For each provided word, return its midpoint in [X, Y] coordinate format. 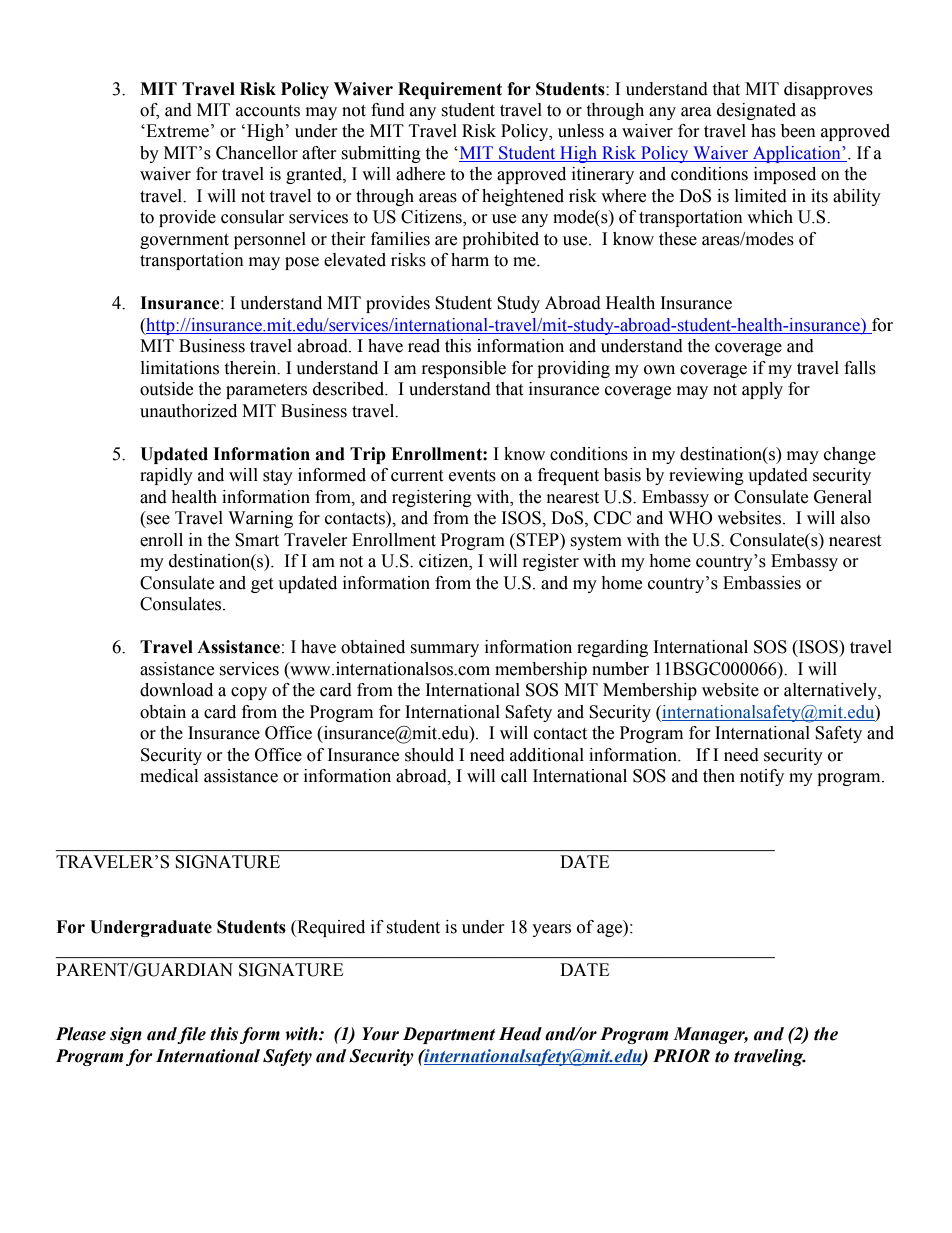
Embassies [762, 583]
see [158, 520]
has [763, 131]
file [191, 1035]
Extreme [176, 131]
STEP [538, 540]
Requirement [450, 90]
